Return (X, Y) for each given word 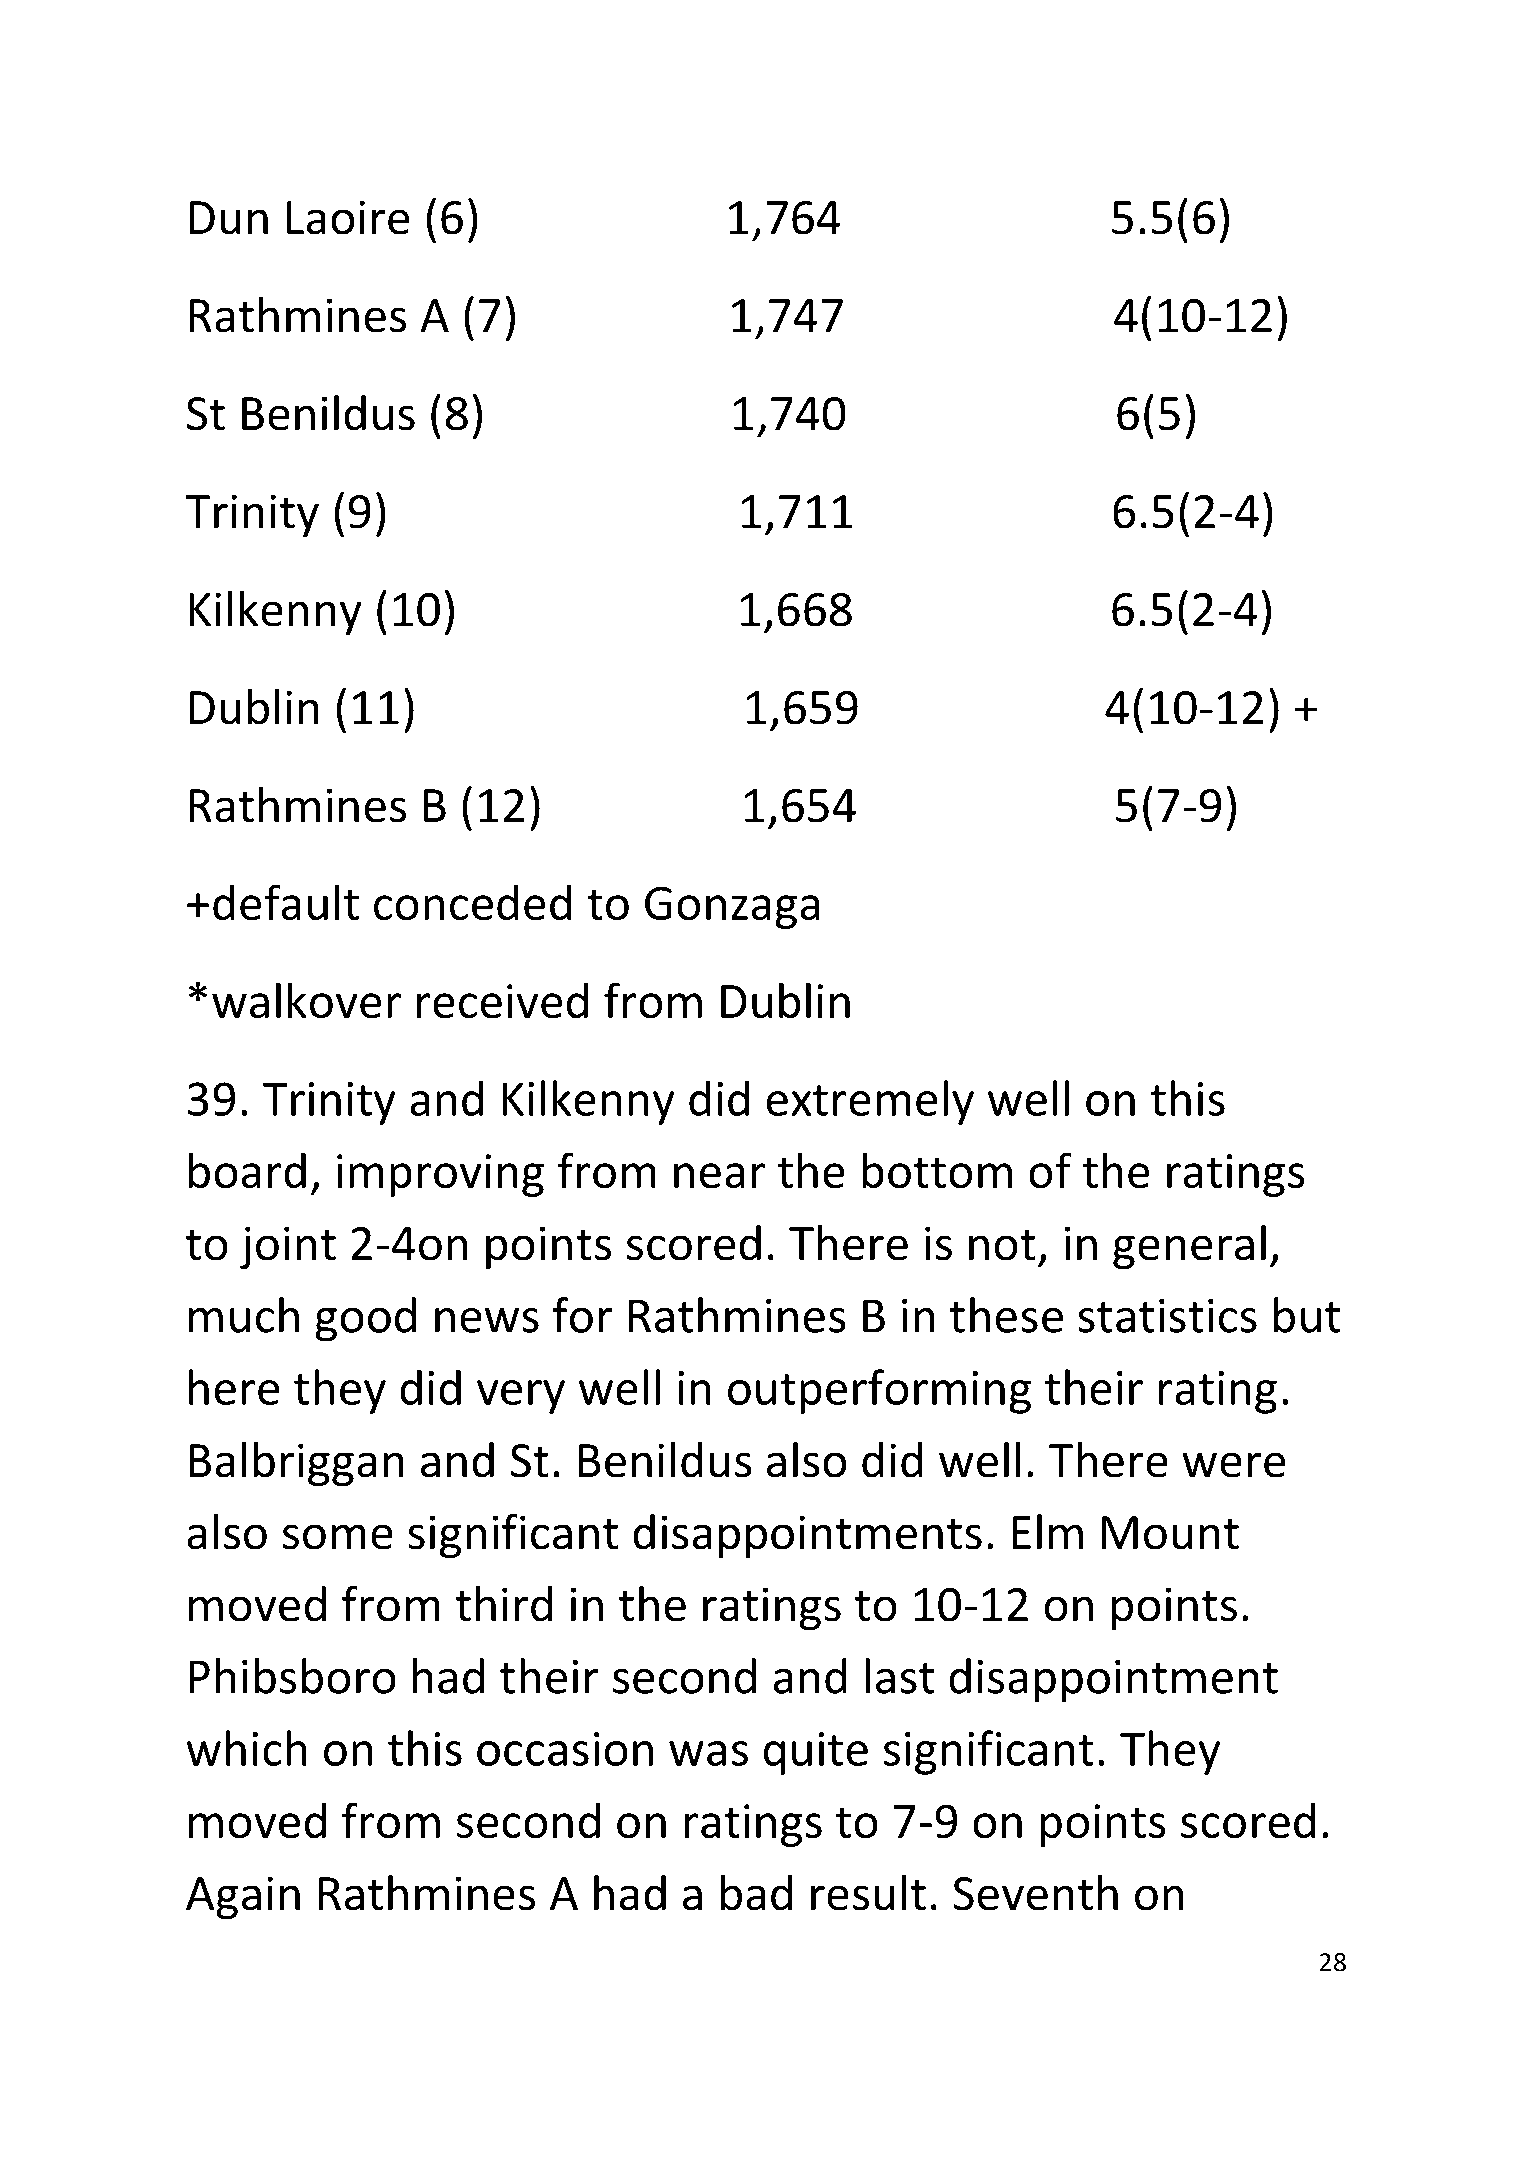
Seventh (1035, 1893)
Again (243, 1897)
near (719, 1176)
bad (756, 1893)
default (286, 902)
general (1189, 1247)
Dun (228, 218)
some (338, 1537)
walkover (306, 1000)
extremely (870, 1102)
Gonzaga (732, 907)
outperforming (879, 1391)
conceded (472, 902)
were (1233, 1465)
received (502, 1000)
